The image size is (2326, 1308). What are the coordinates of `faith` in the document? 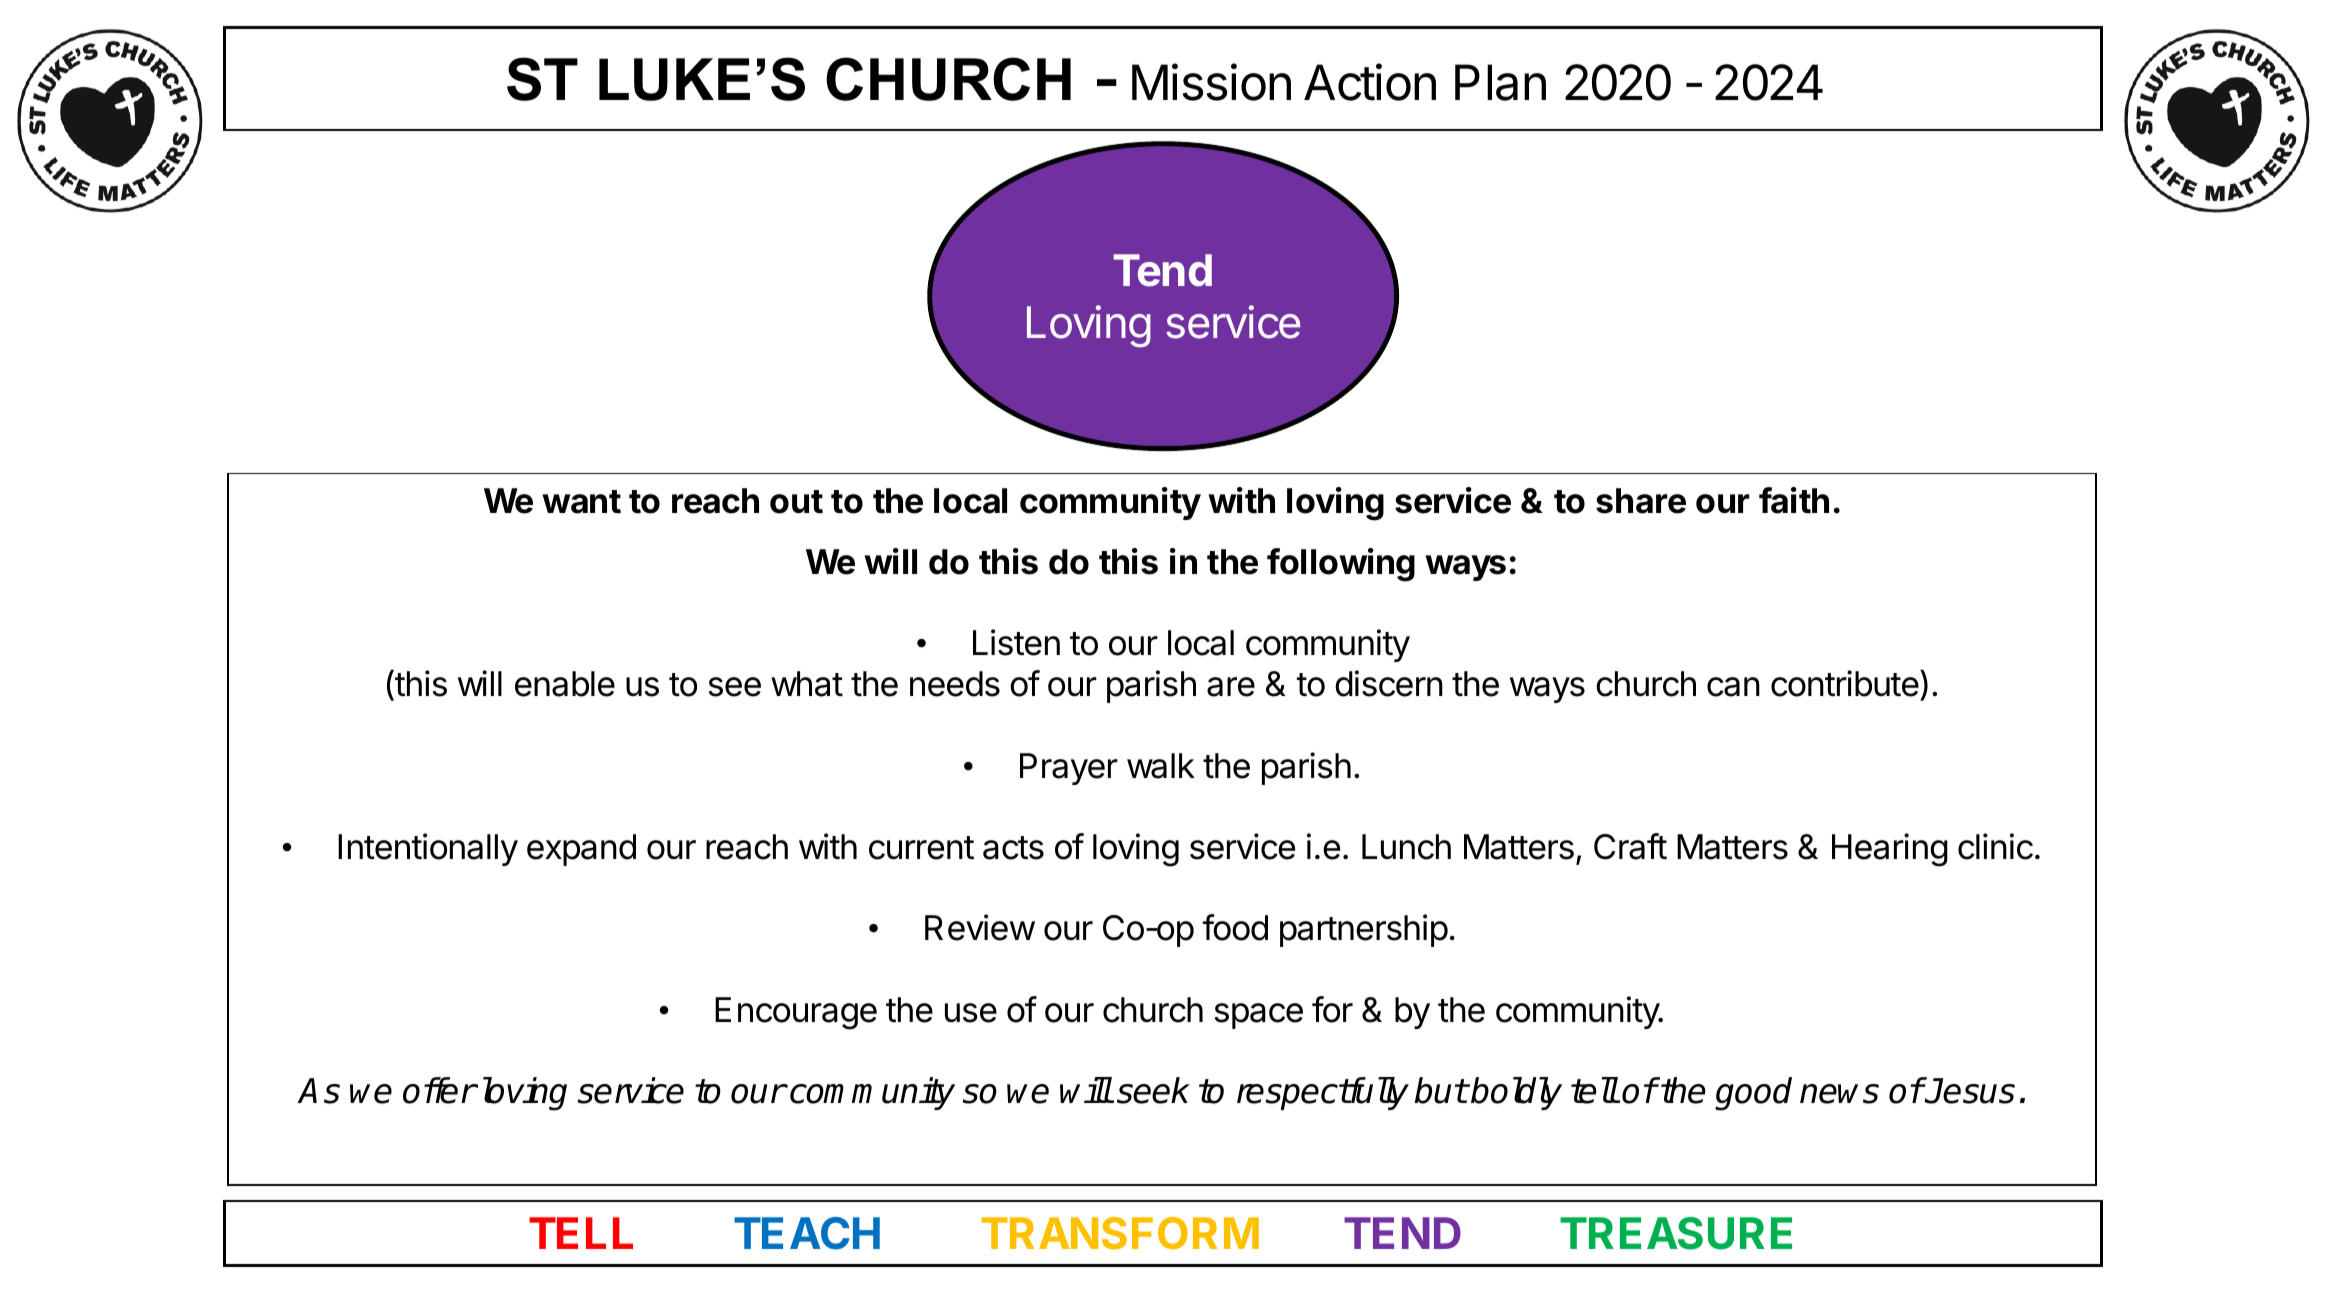 It's located at (1794, 500).
